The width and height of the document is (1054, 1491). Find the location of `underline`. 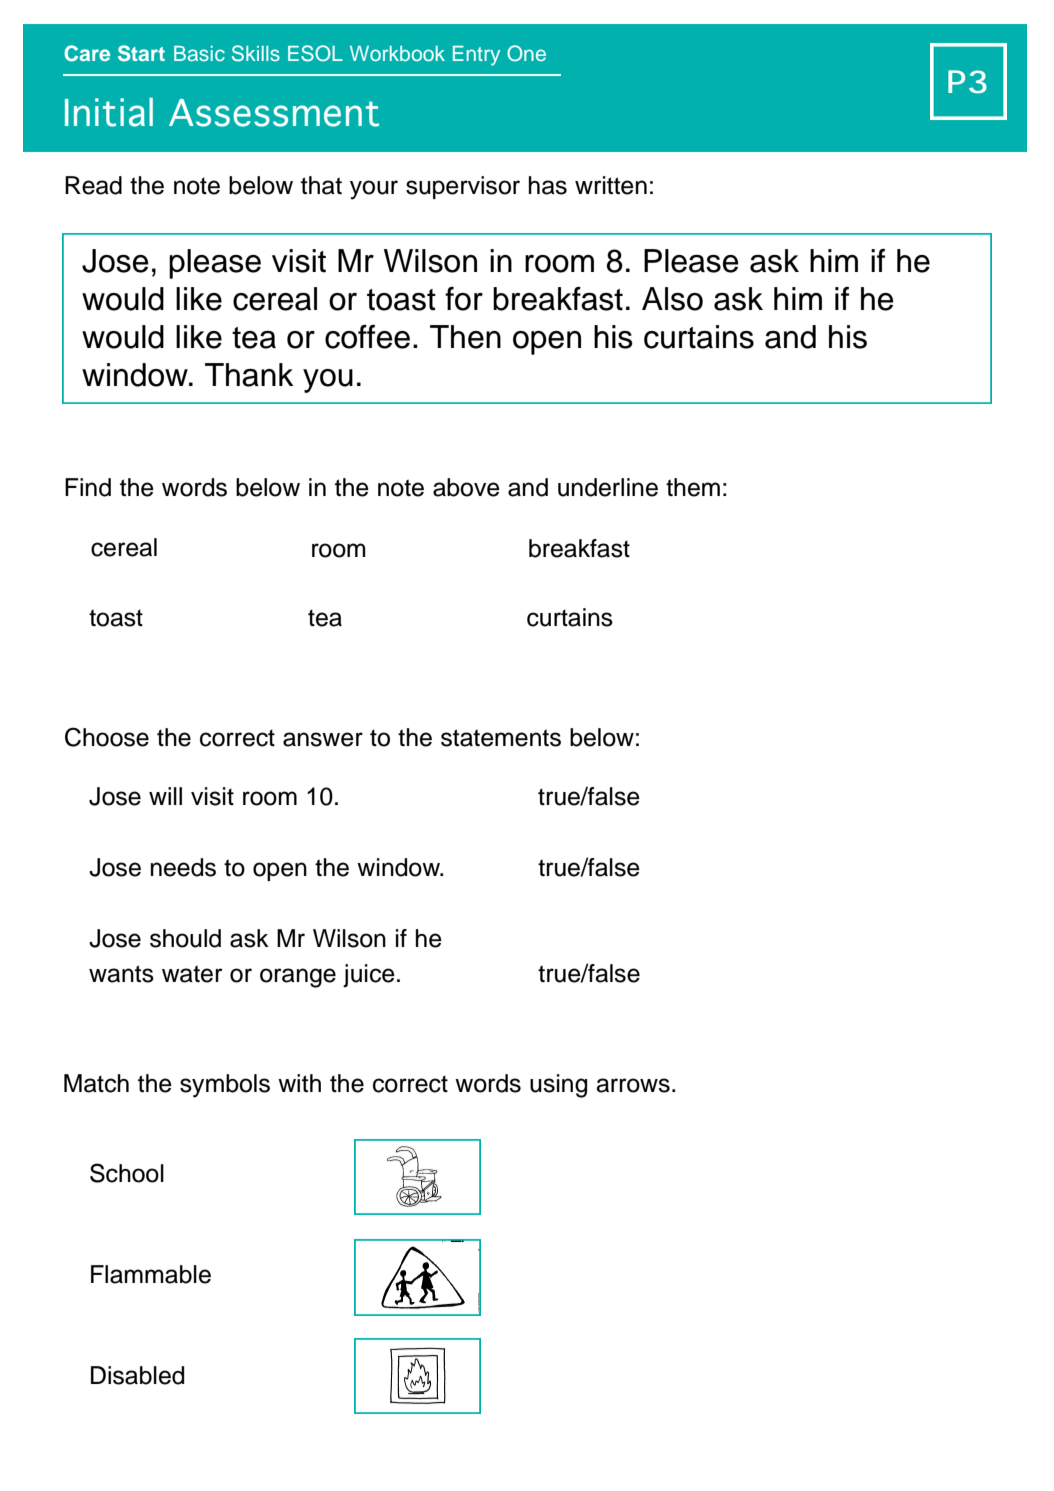

underline is located at coordinates (608, 487).
